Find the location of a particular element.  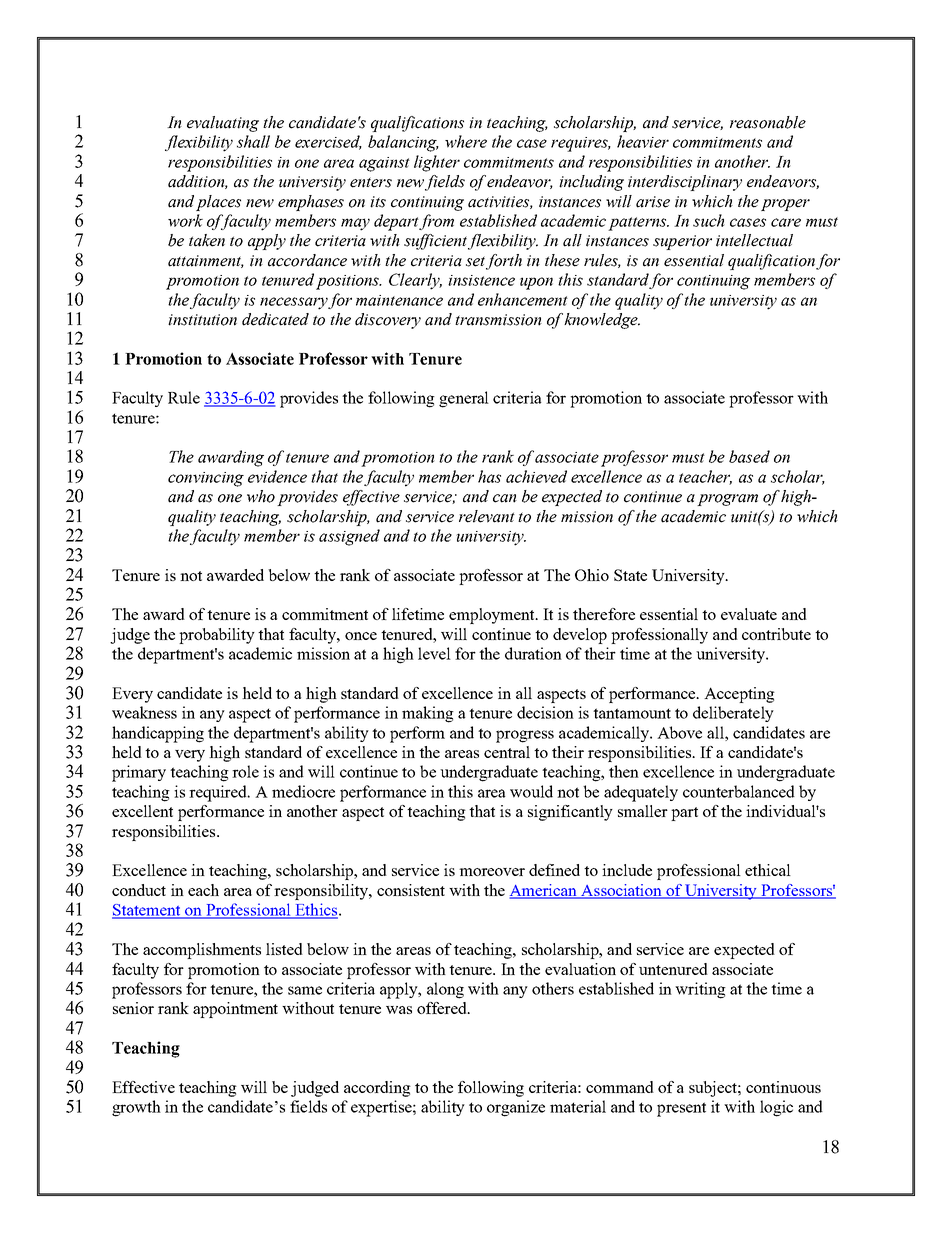

organize is located at coordinates (516, 1108).
